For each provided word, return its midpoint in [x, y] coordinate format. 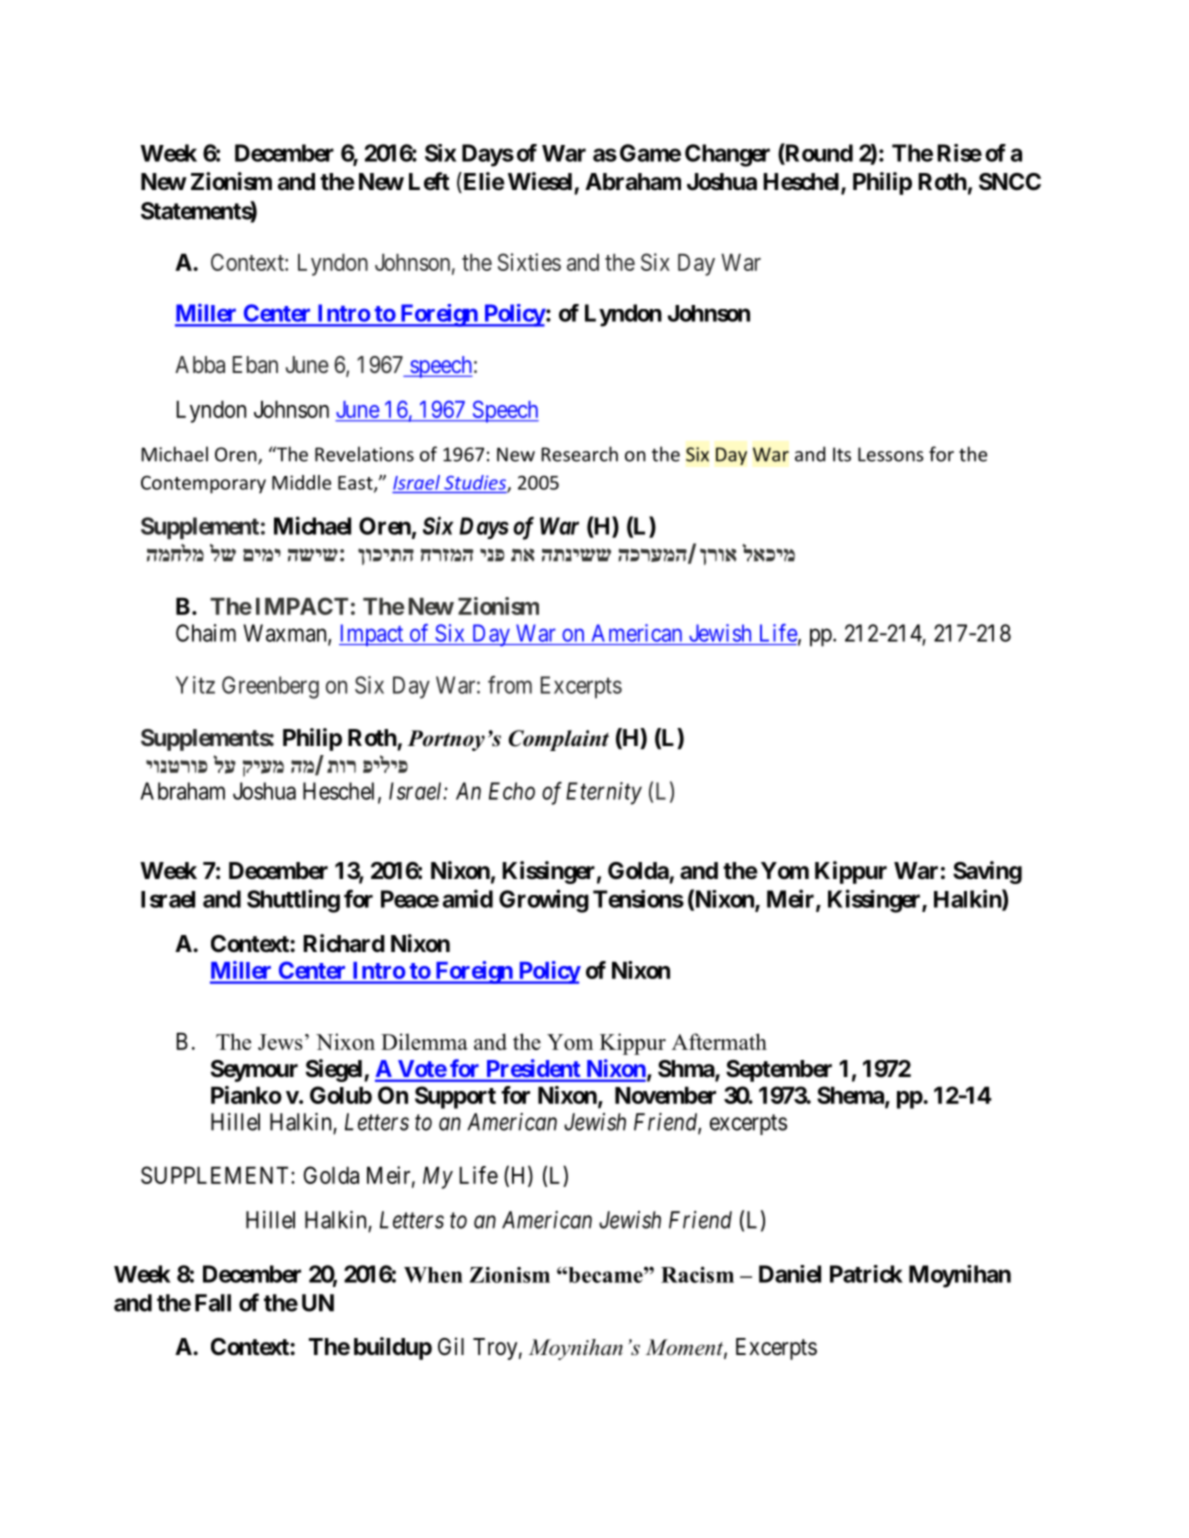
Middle [301, 482]
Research [579, 454]
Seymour [254, 1071]
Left [429, 181]
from [510, 685]
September [779, 1071]
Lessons [891, 454]
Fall [213, 1303]
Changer [727, 155]
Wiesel [540, 181]
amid [468, 898]
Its [842, 454]
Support [455, 1097]
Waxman [286, 634]
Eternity [604, 793]
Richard [344, 943]
